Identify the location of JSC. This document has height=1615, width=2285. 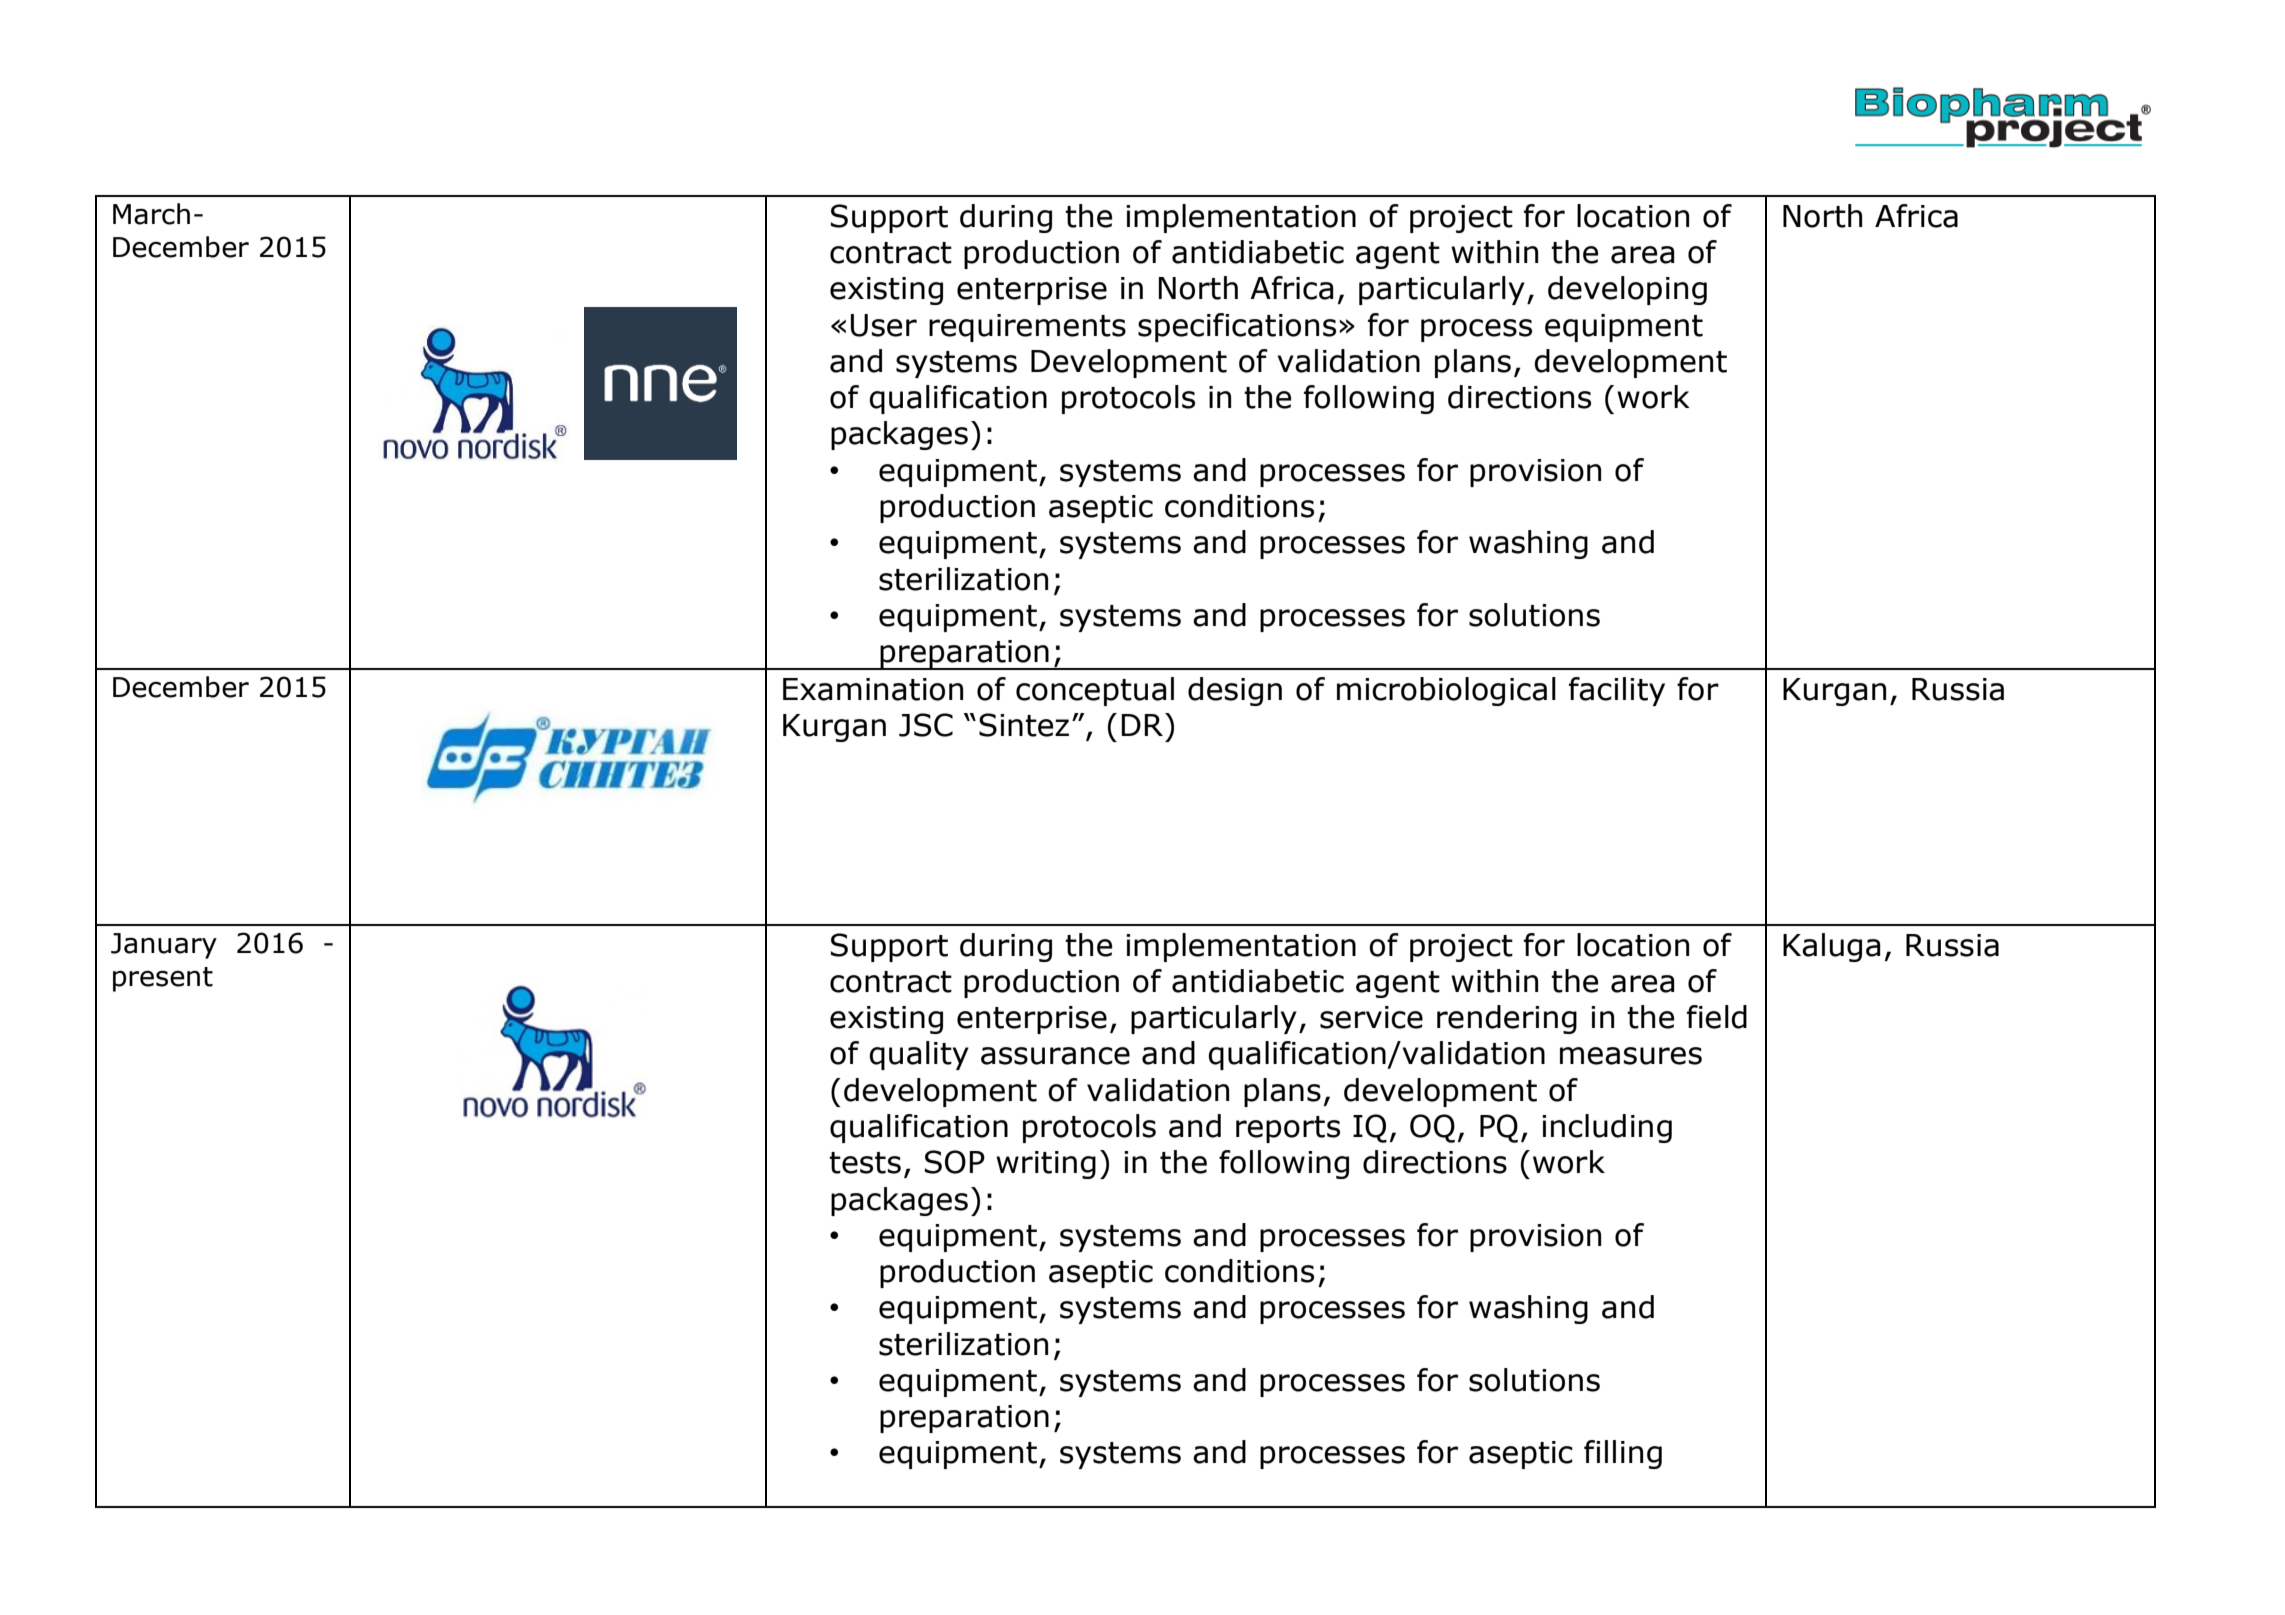
(926, 725).
